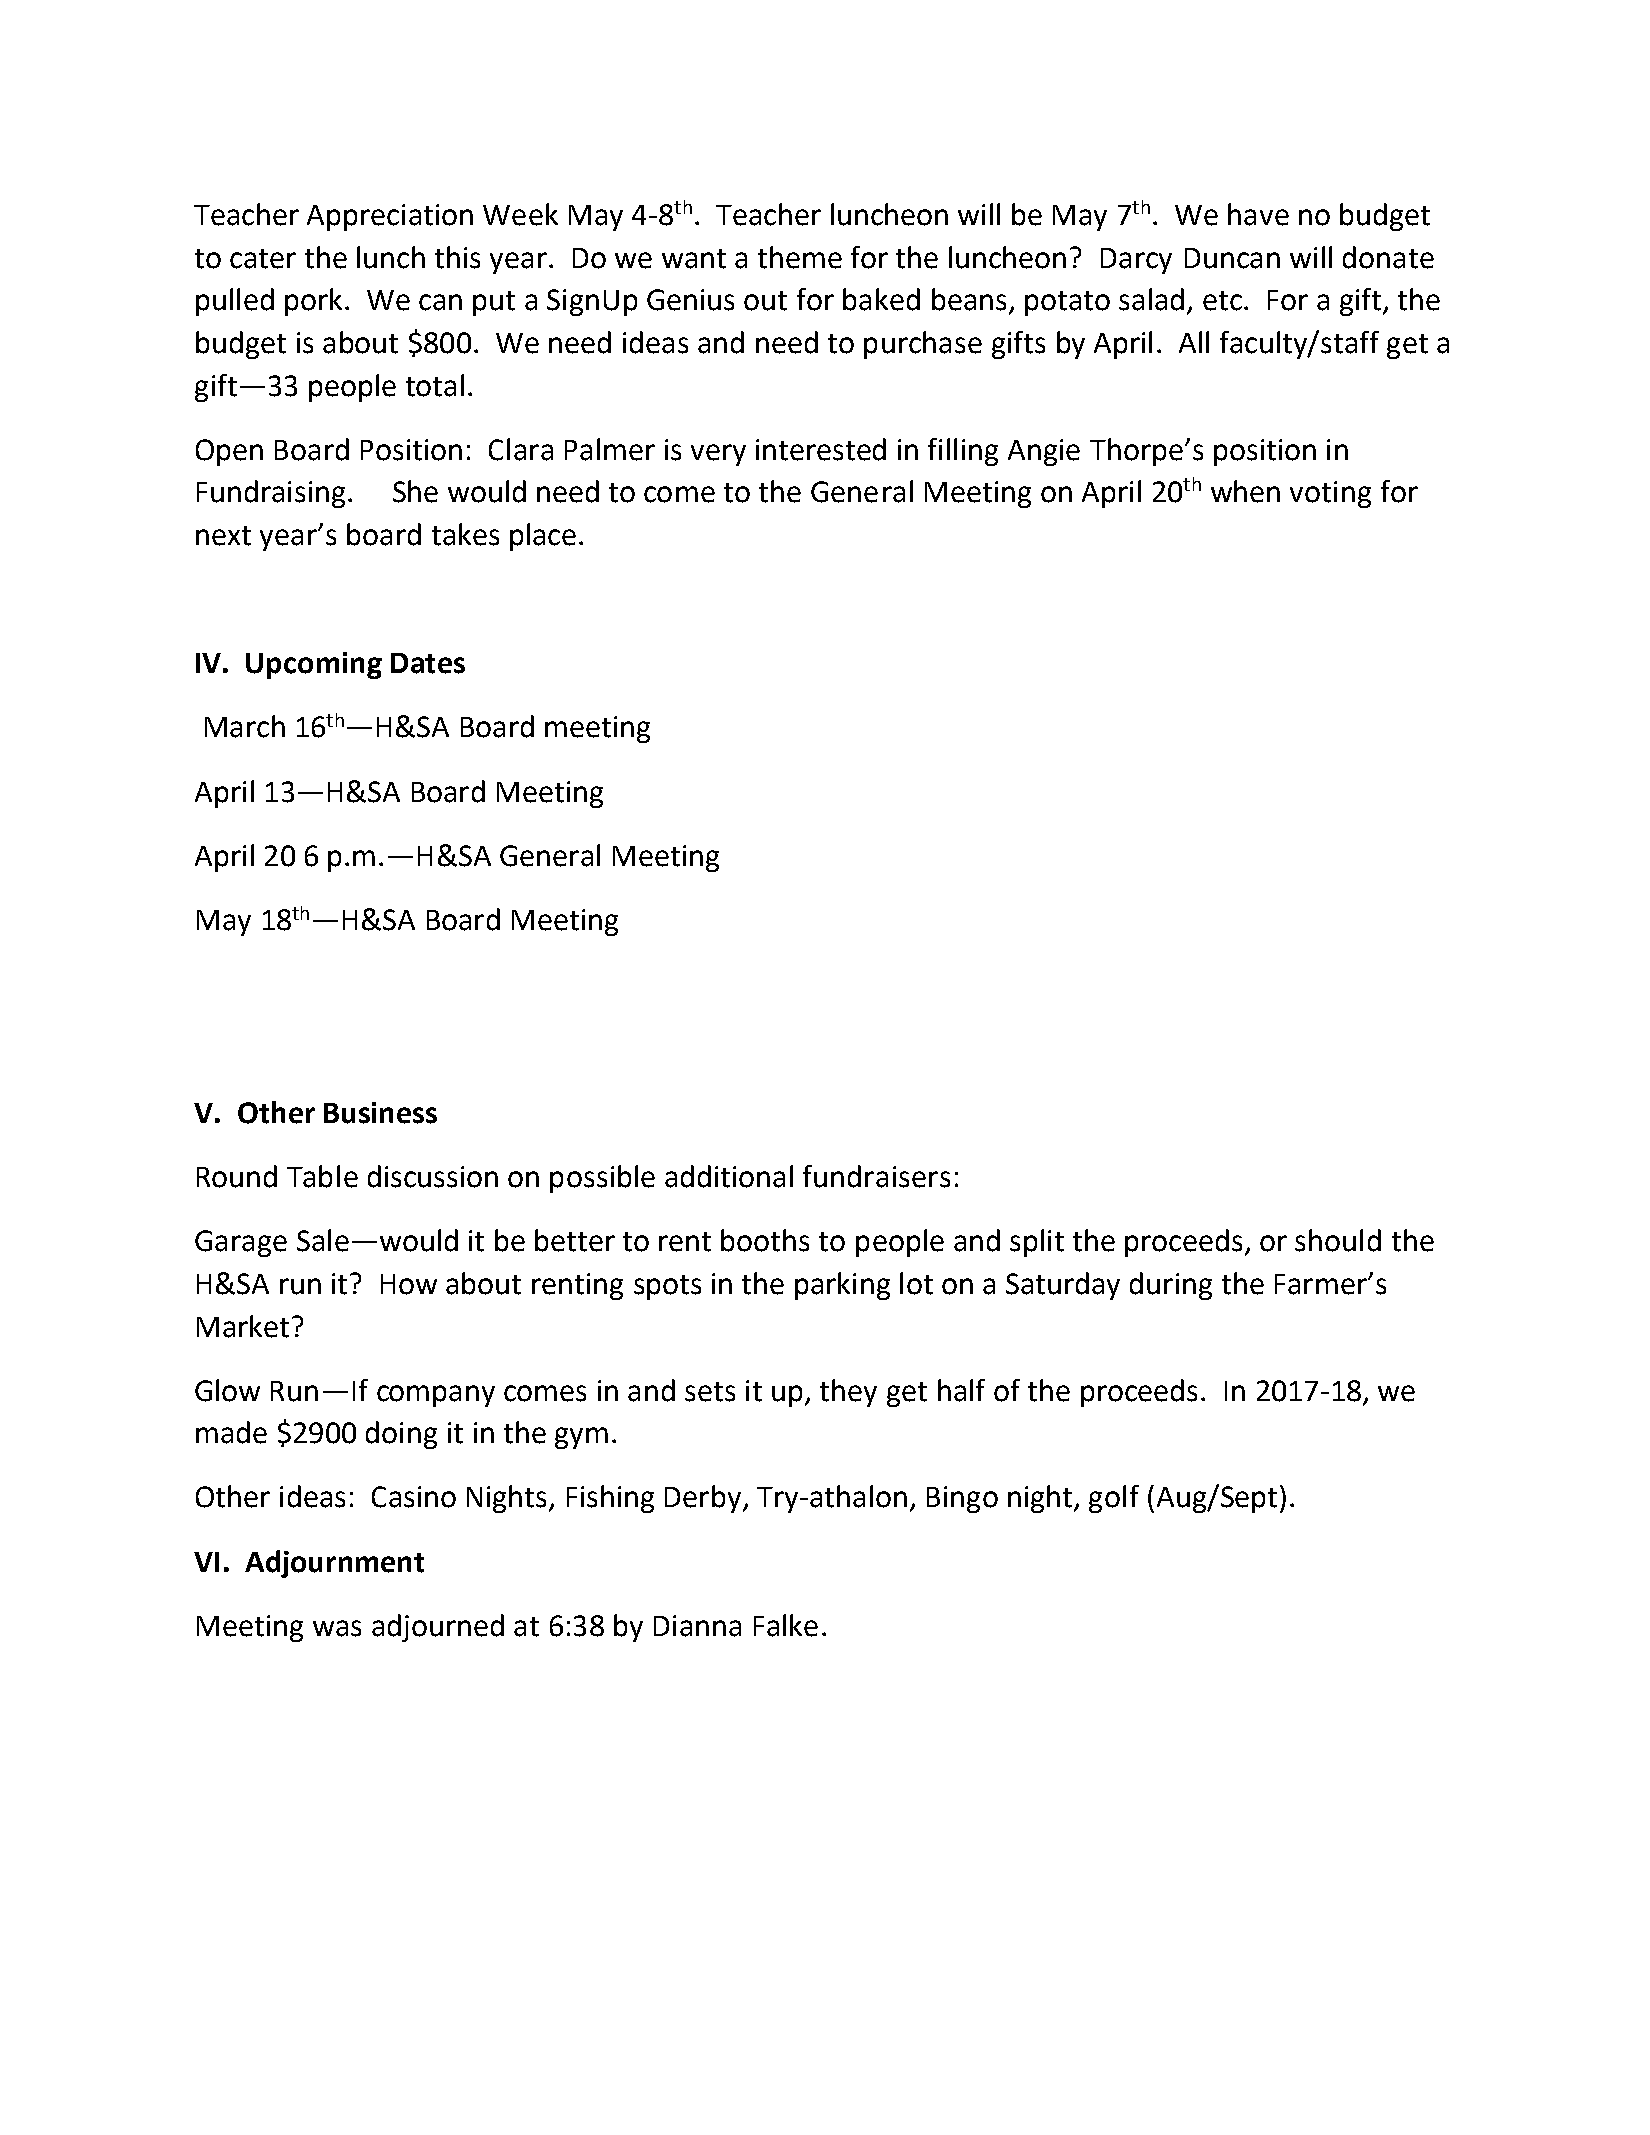  What do you see at coordinates (334, 1564) in the page?
I see `Adjournment` at bounding box center [334, 1564].
